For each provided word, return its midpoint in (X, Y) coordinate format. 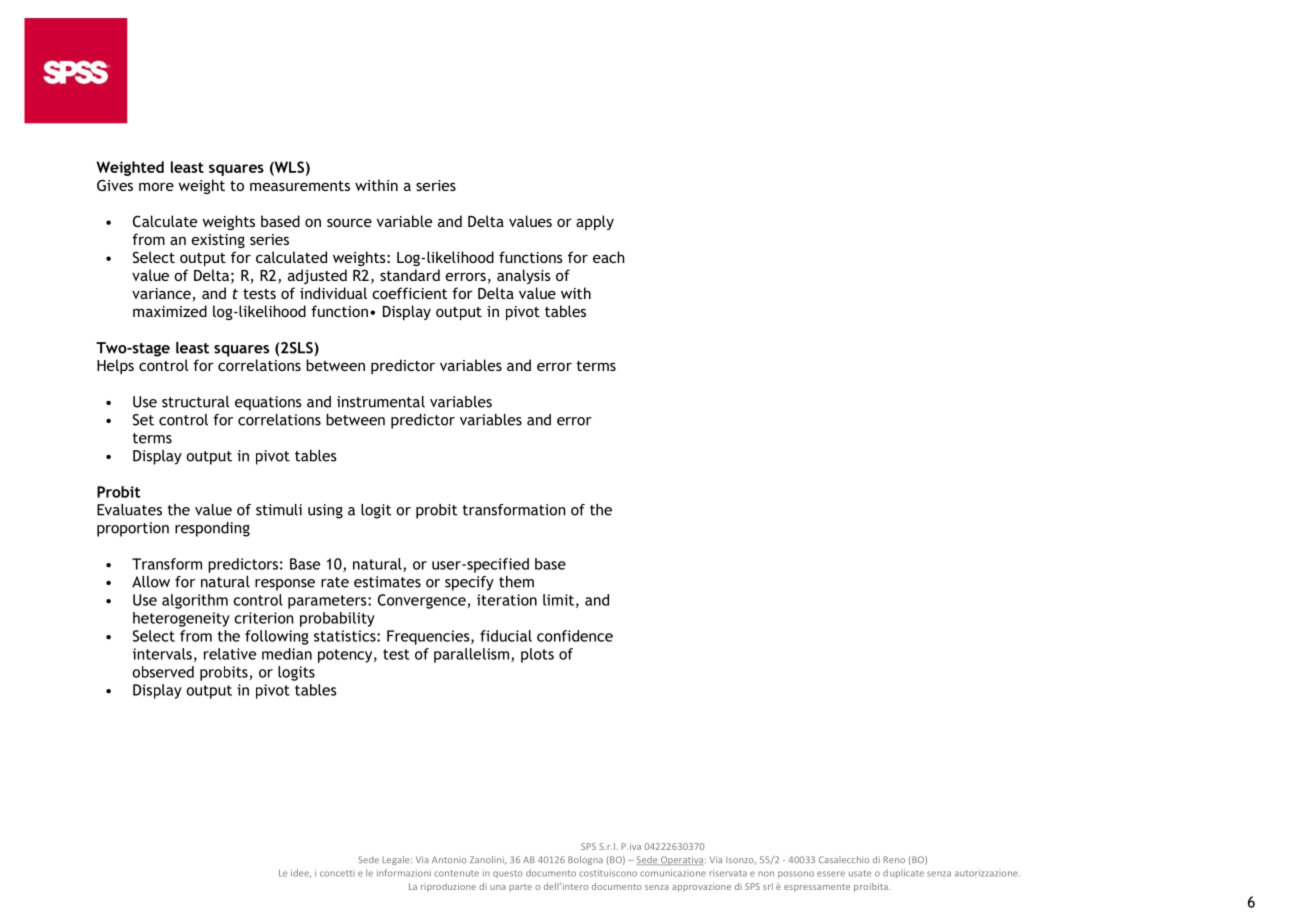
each (608, 257)
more (156, 186)
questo (508, 874)
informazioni (404, 873)
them (516, 582)
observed (163, 672)
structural (195, 402)
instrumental (381, 402)
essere (831, 874)
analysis (524, 276)
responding (212, 529)
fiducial (506, 636)
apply (595, 222)
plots (537, 655)
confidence (575, 636)
